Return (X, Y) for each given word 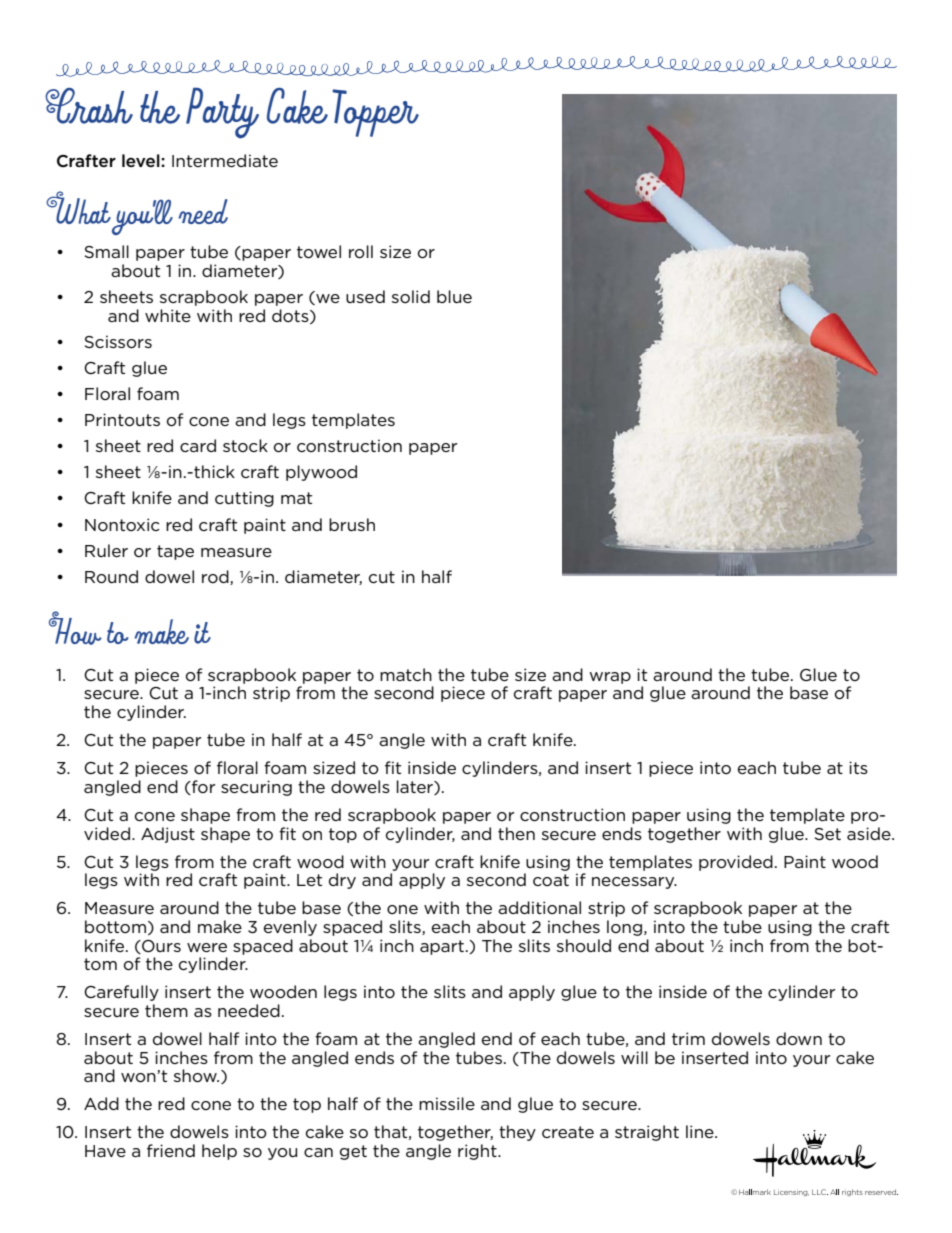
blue (454, 296)
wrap (610, 678)
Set (827, 834)
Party (222, 113)
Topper (375, 113)
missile (447, 1103)
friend (171, 1150)
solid (411, 296)
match (406, 674)
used (365, 296)
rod (216, 577)
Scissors (118, 342)
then (516, 833)
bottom (115, 926)
